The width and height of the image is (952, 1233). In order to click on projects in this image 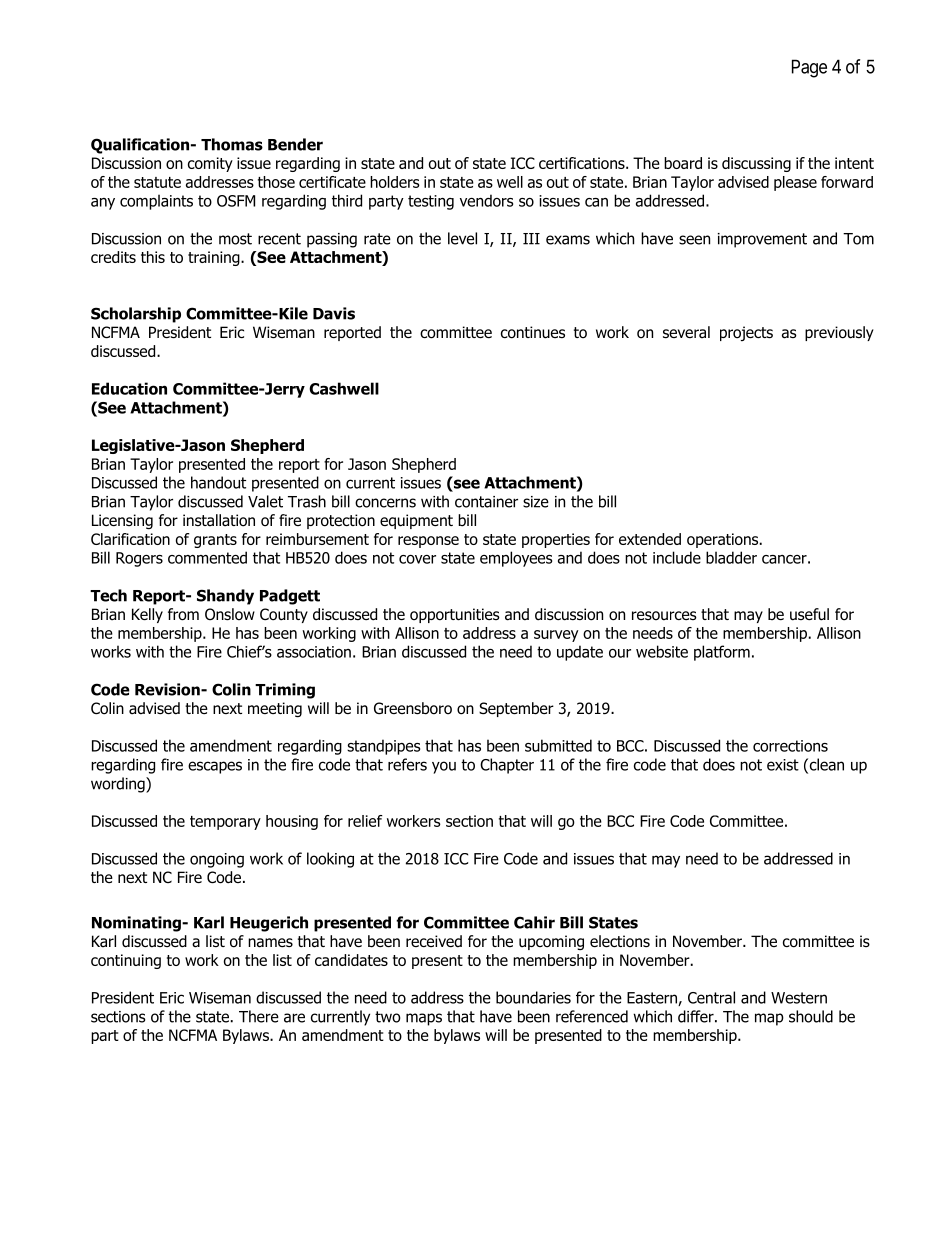, I will do `click(746, 333)`.
